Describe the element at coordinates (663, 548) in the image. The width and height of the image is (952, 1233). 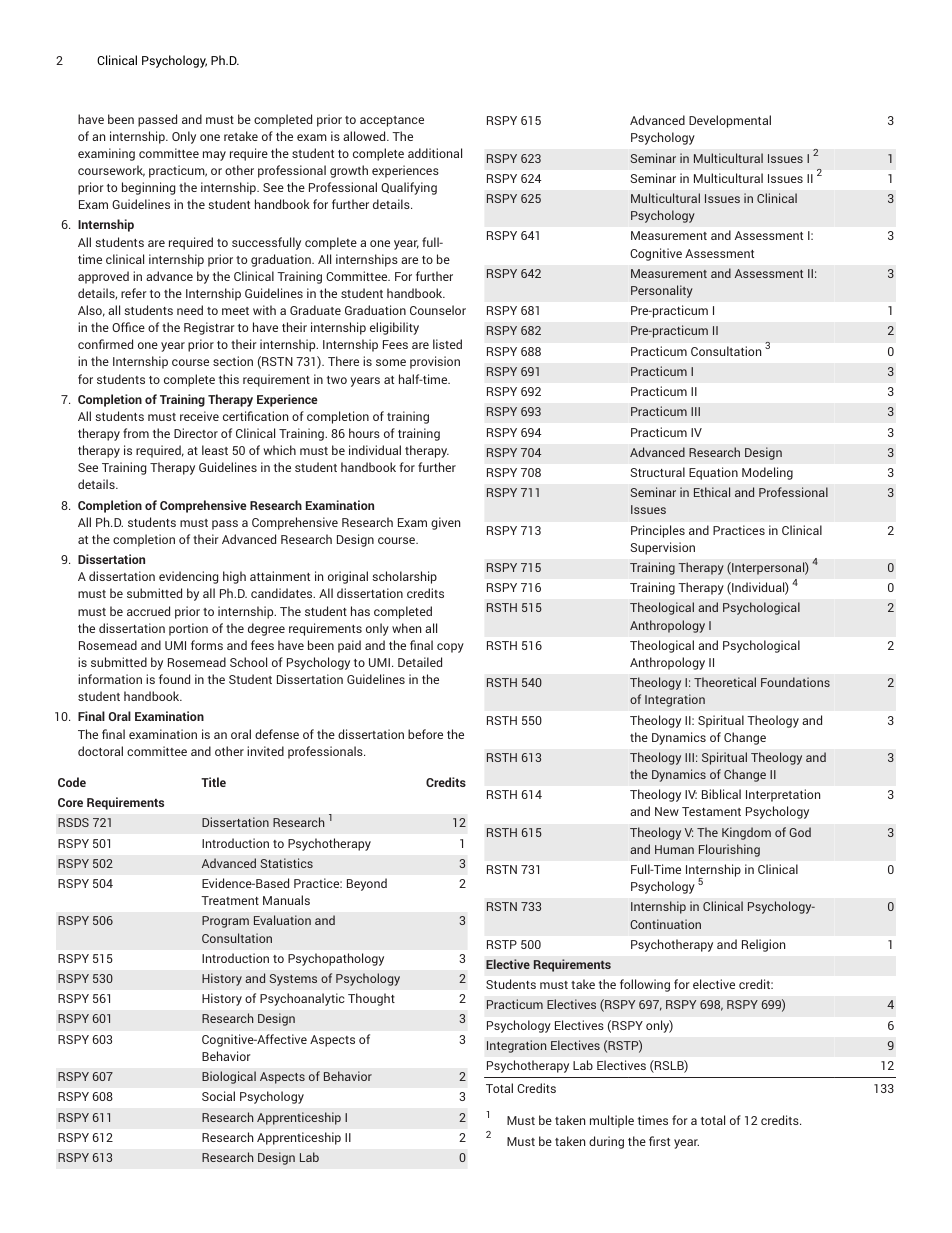
I see `Supervision` at that location.
